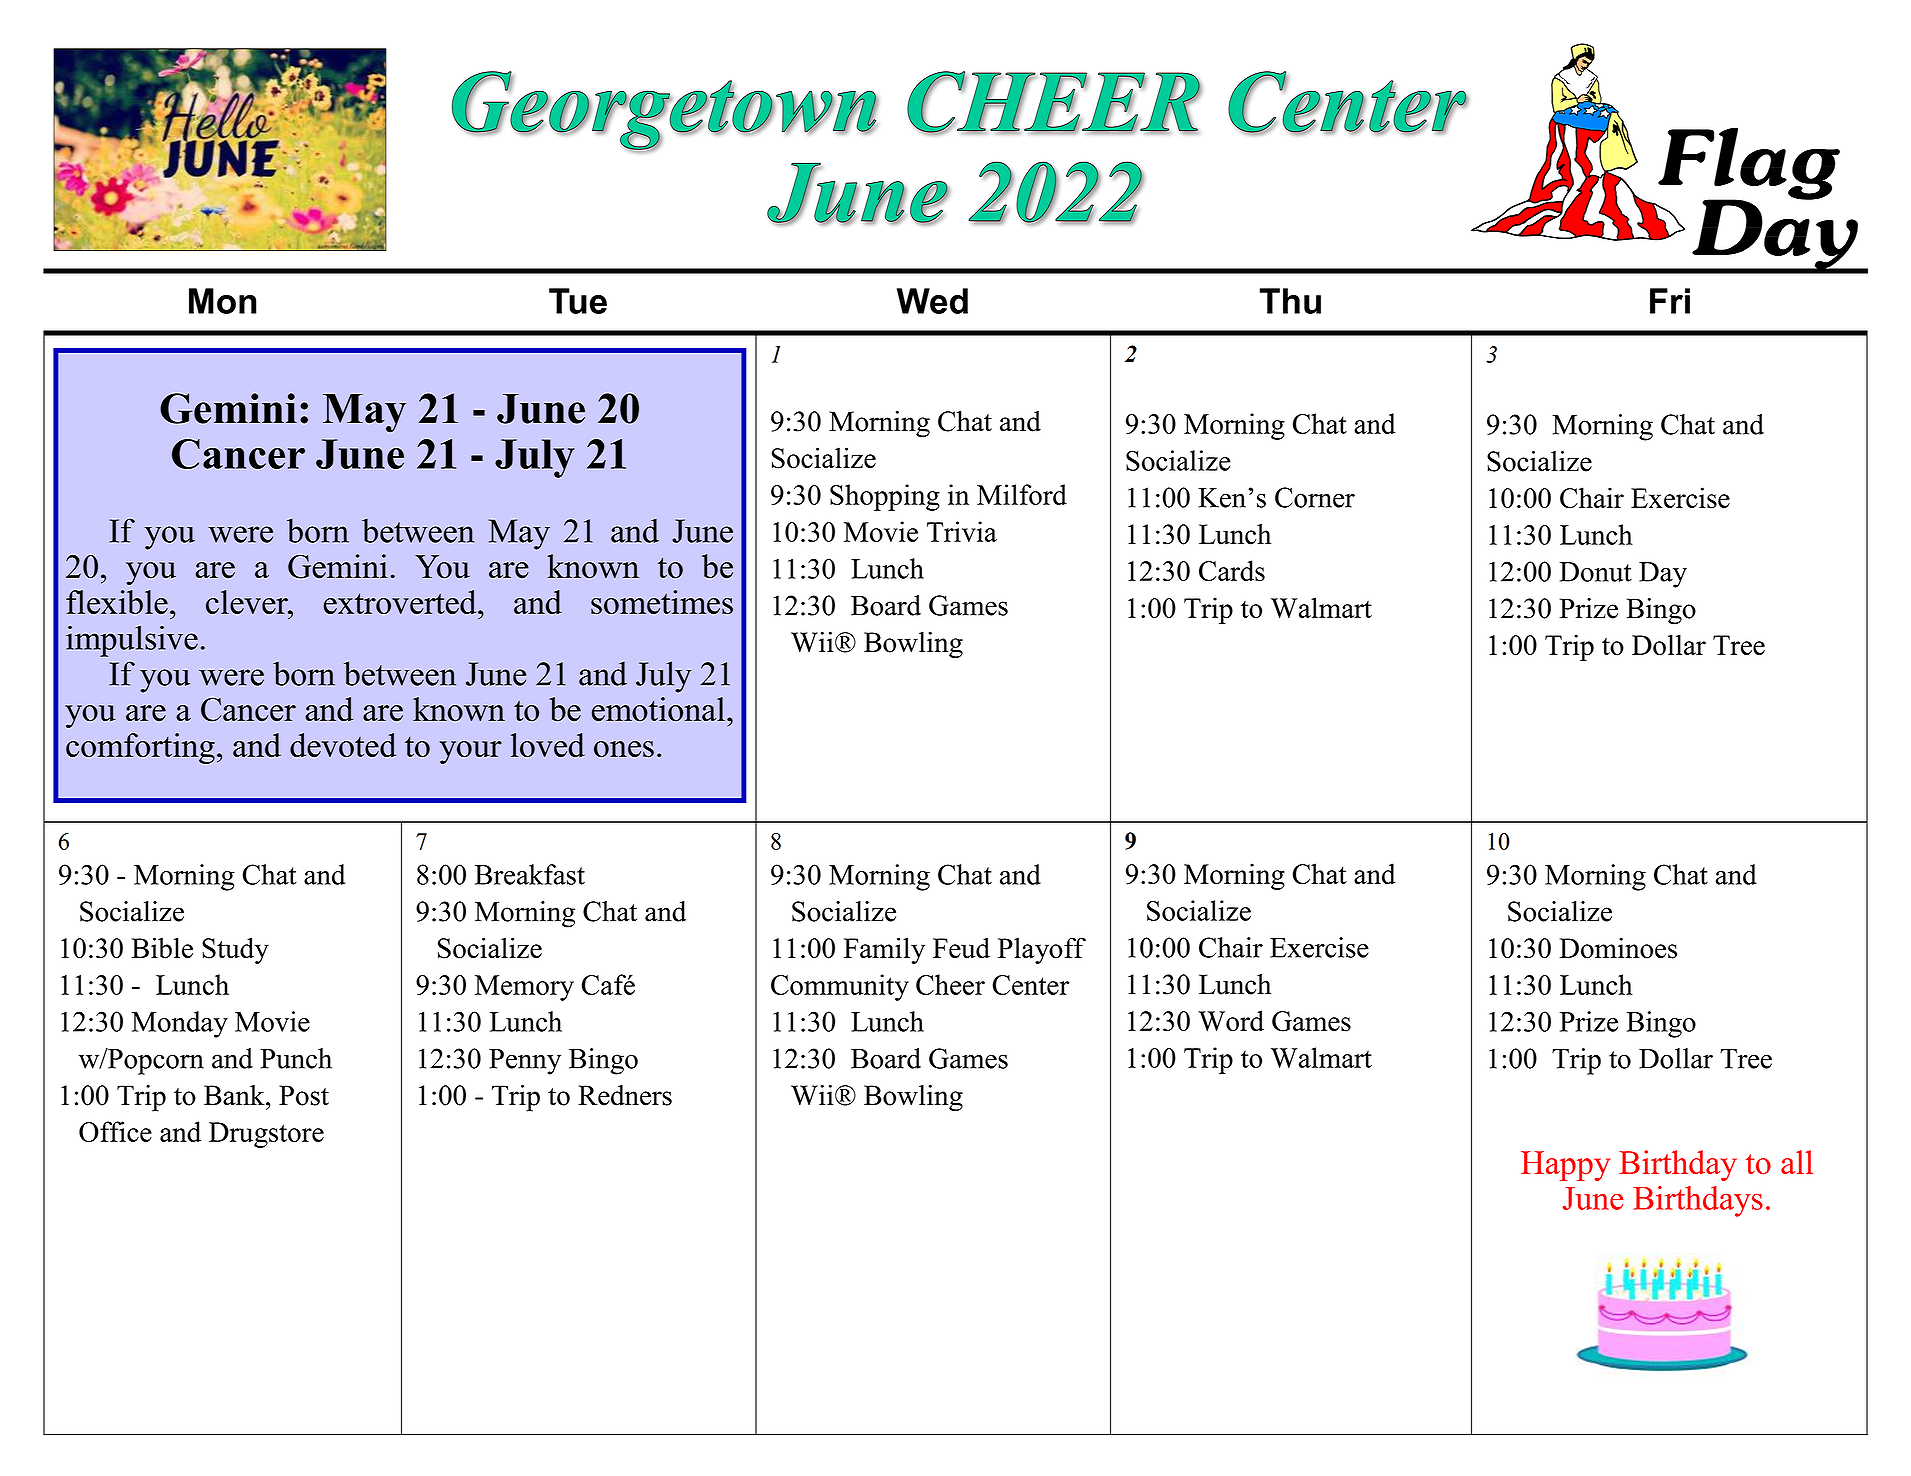  I want to click on Drugstore, so click(266, 1135).
